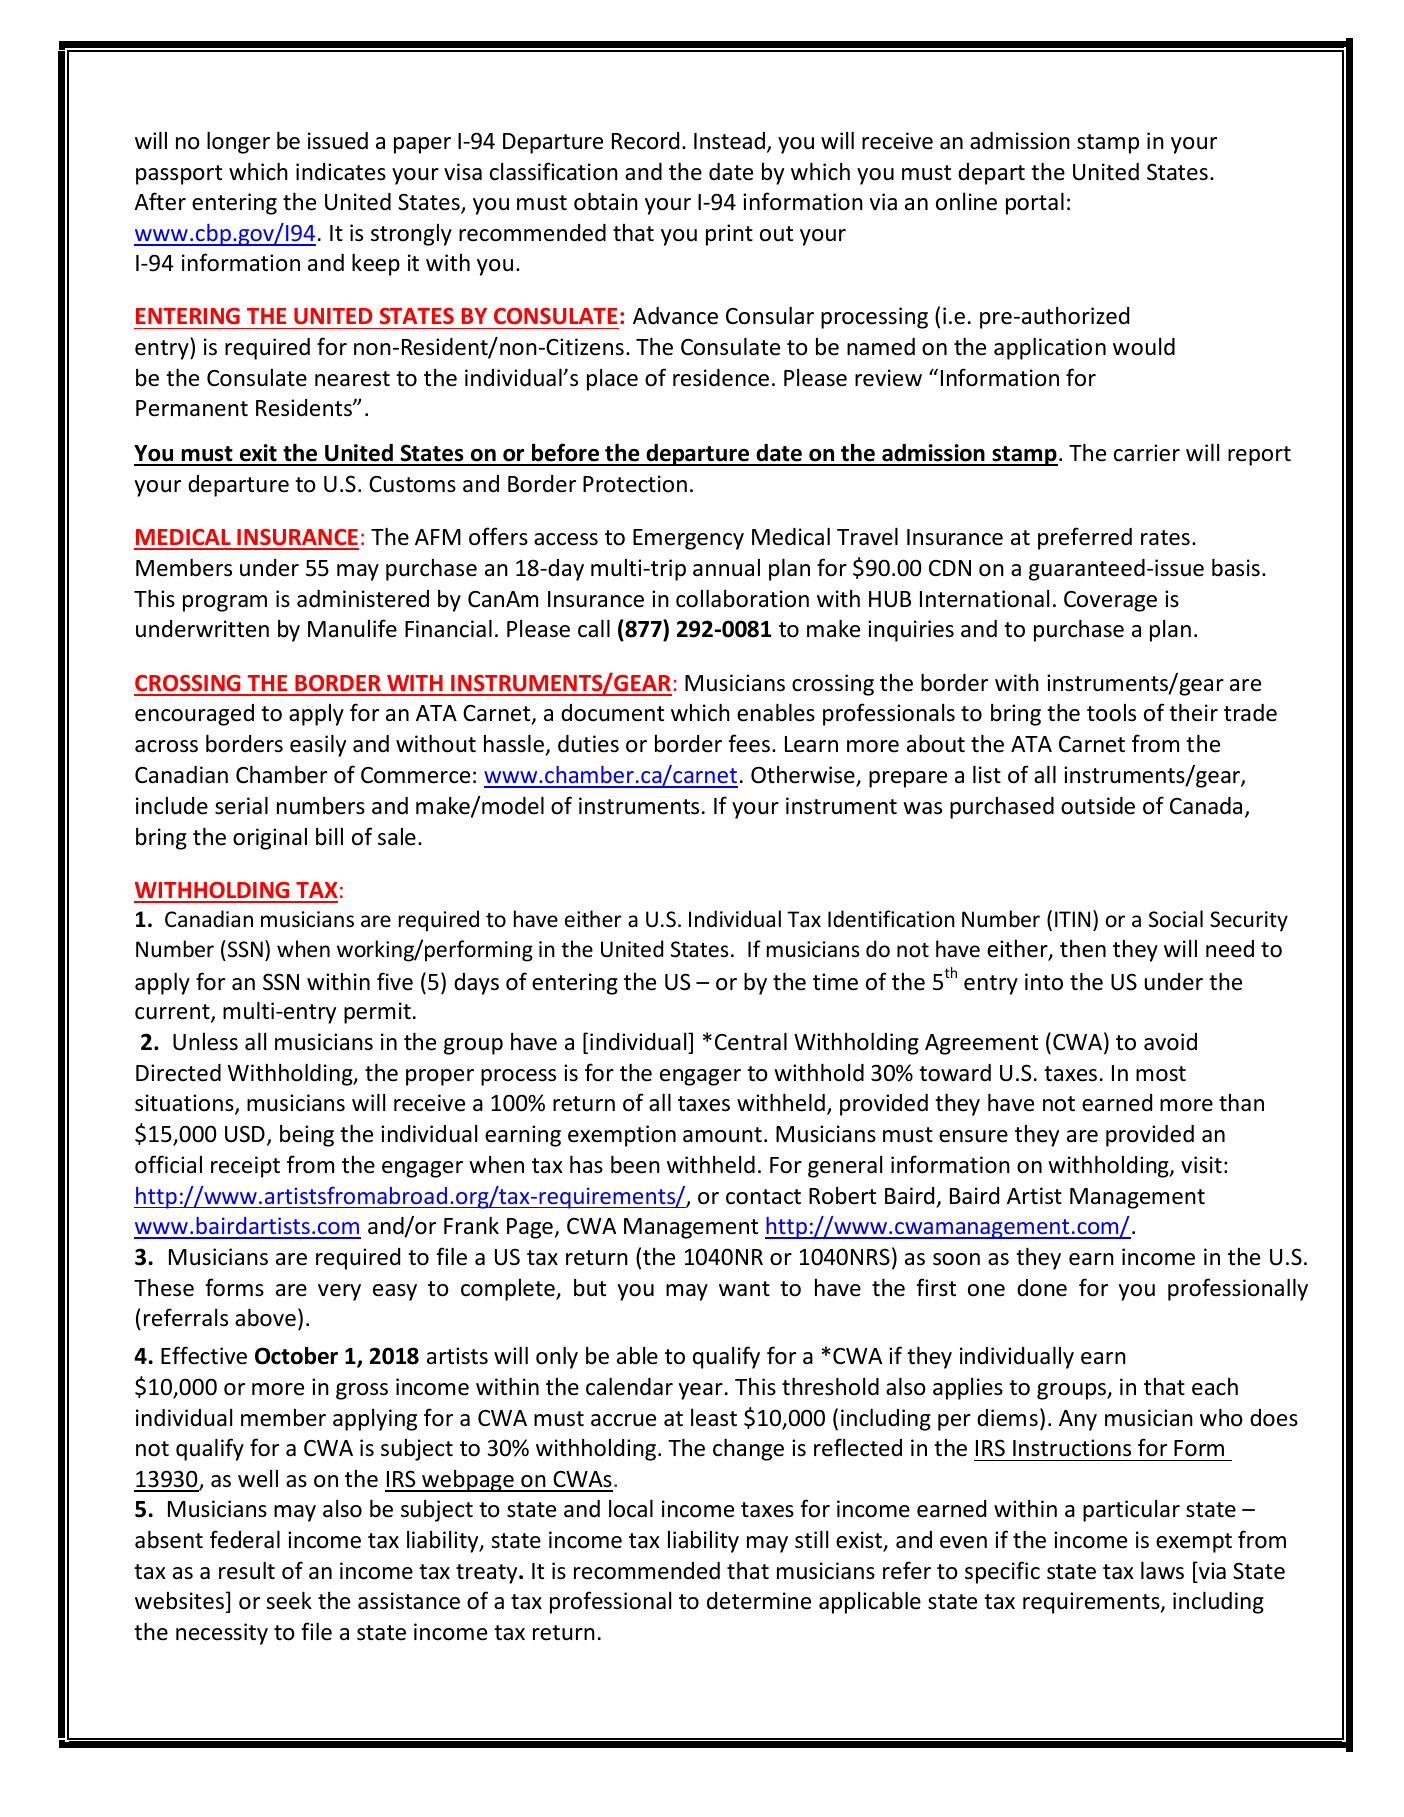 Image resolution: width=1404 pixels, height=1817 pixels. What do you see at coordinates (341, 172) in the document?
I see `indicates` at bounding box center [341, 172].
